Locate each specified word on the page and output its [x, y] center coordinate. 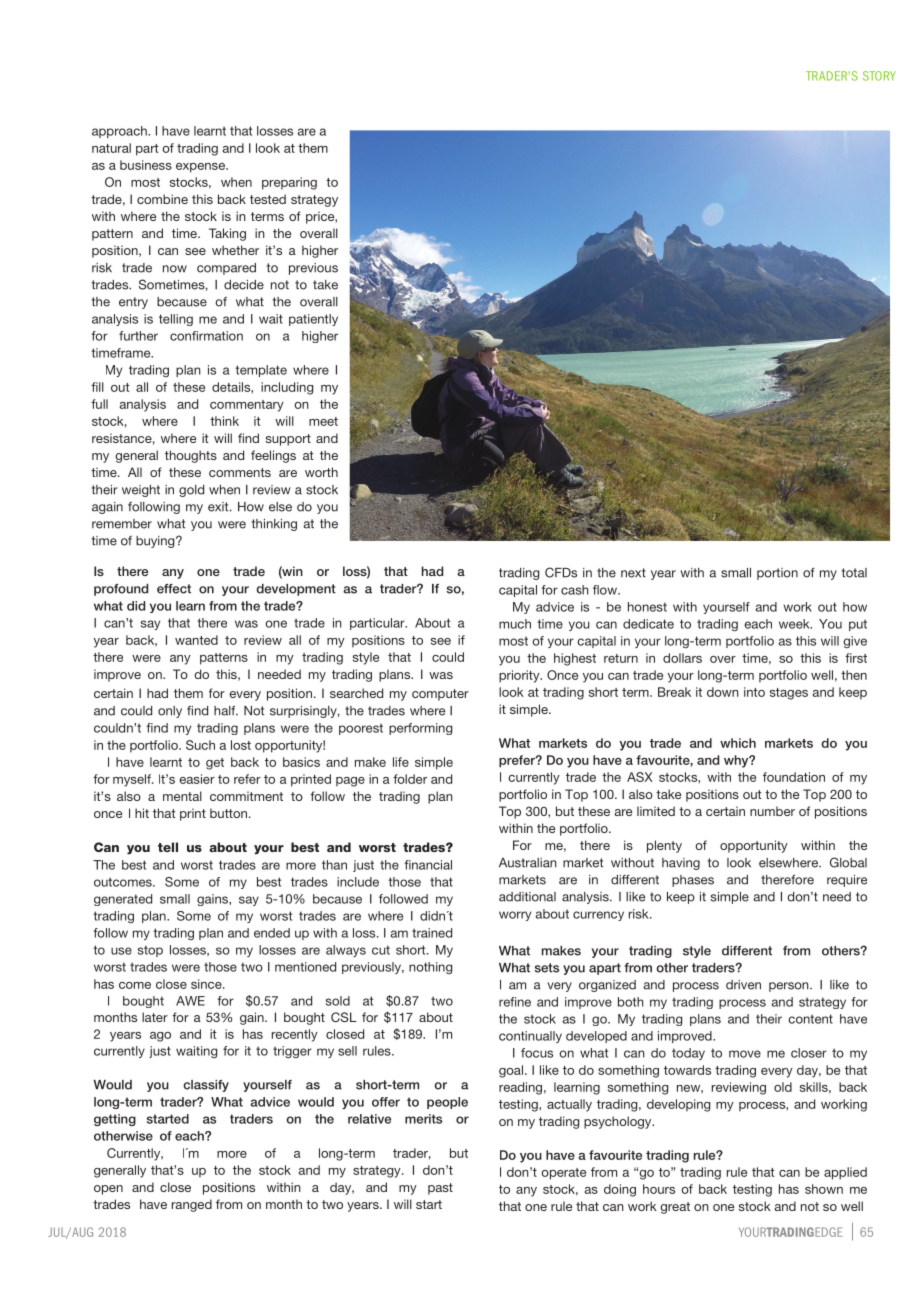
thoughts [191, 456]
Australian [528, 863]
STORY [879, 76]
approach [120, 132]
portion [777, 574]
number [772, 811]
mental [182, 796]
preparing [289, 183]
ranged [192, 1205]
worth [321, 472]
